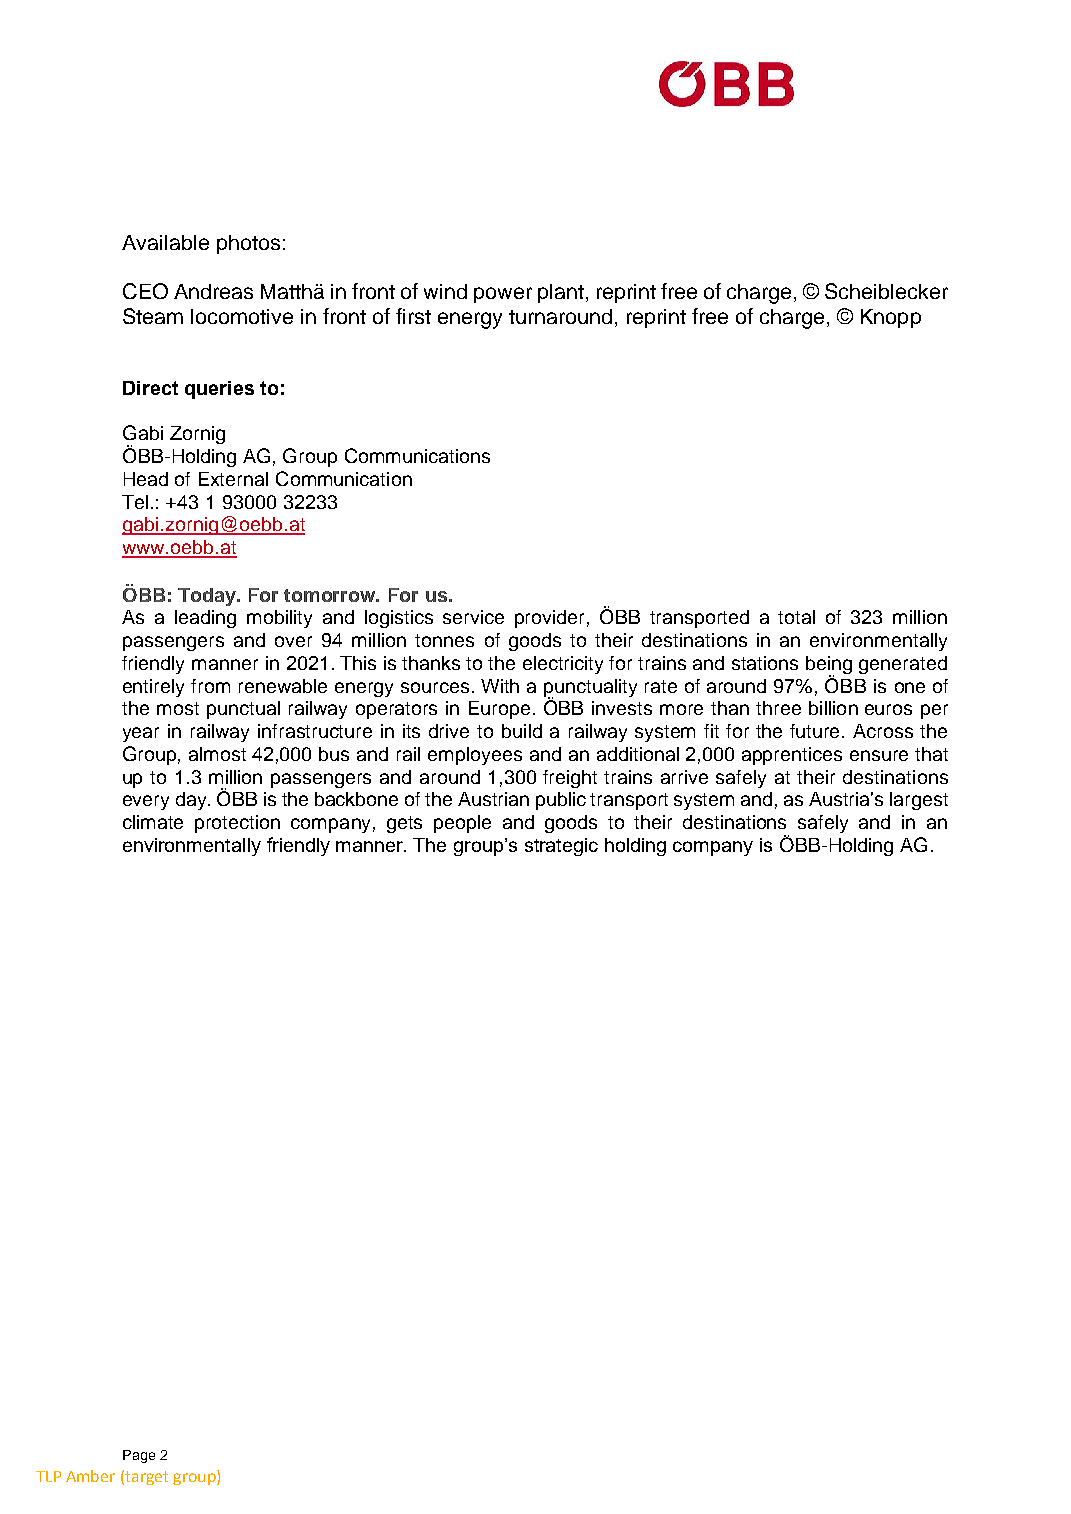 Image resolution: width=1071 pixels, height=1514 pixels. What do you see at coordinates (139, 1456) in the screenshot?
I see `Page` at bounding box center [139, 1456].
